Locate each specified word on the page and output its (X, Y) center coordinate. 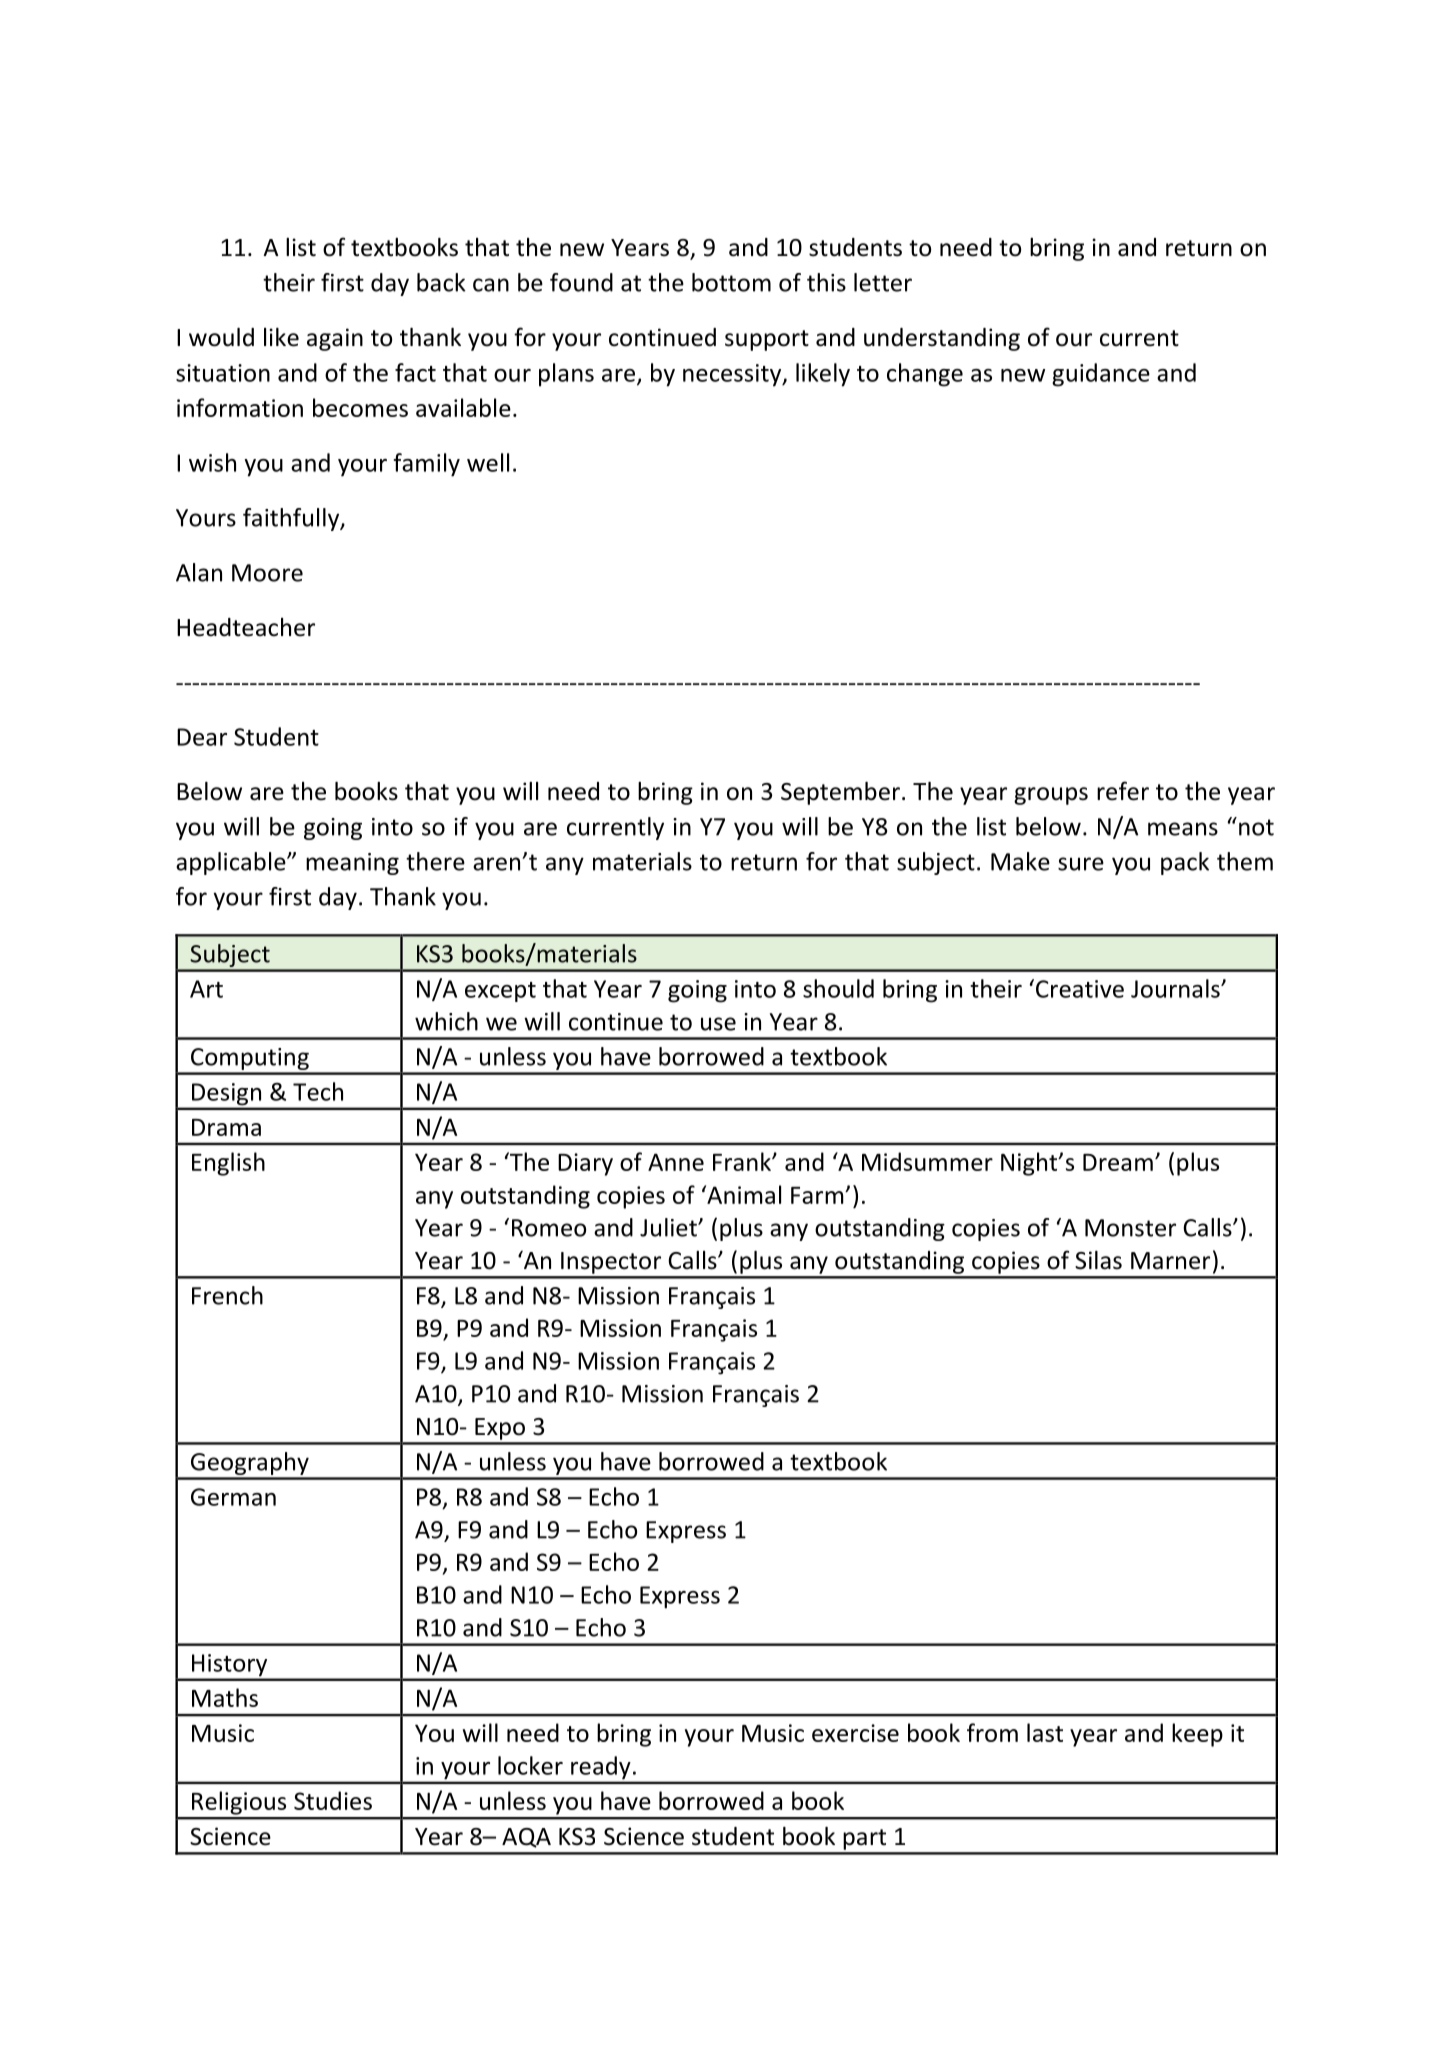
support (767, 340)
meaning (352, 864)
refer (1123, 791)
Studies (333, 1800)
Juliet (669, 1227)
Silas (1098, 1260)
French (227, 1295)
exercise (855, 1733)
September (840, 793)
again (335, 339)
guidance (1101, 375)
